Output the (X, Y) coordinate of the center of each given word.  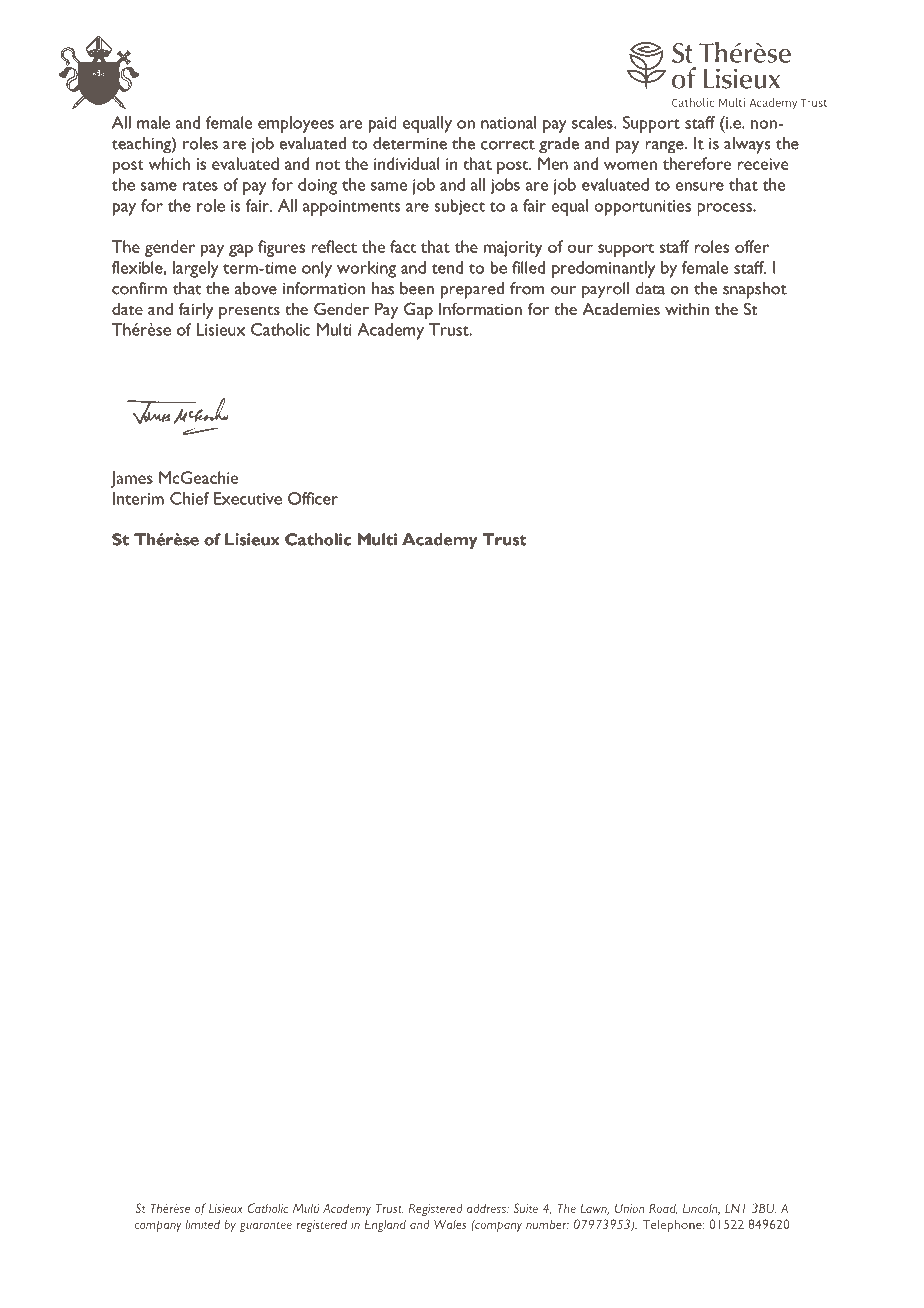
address (487, 1208)
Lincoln (701, 1209)
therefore (697, 163)
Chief (189, 498)
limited (202, 1224)
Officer (313, 498)
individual (407, 163)
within (687, 309)
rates (200, 186)
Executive (248, 498)
